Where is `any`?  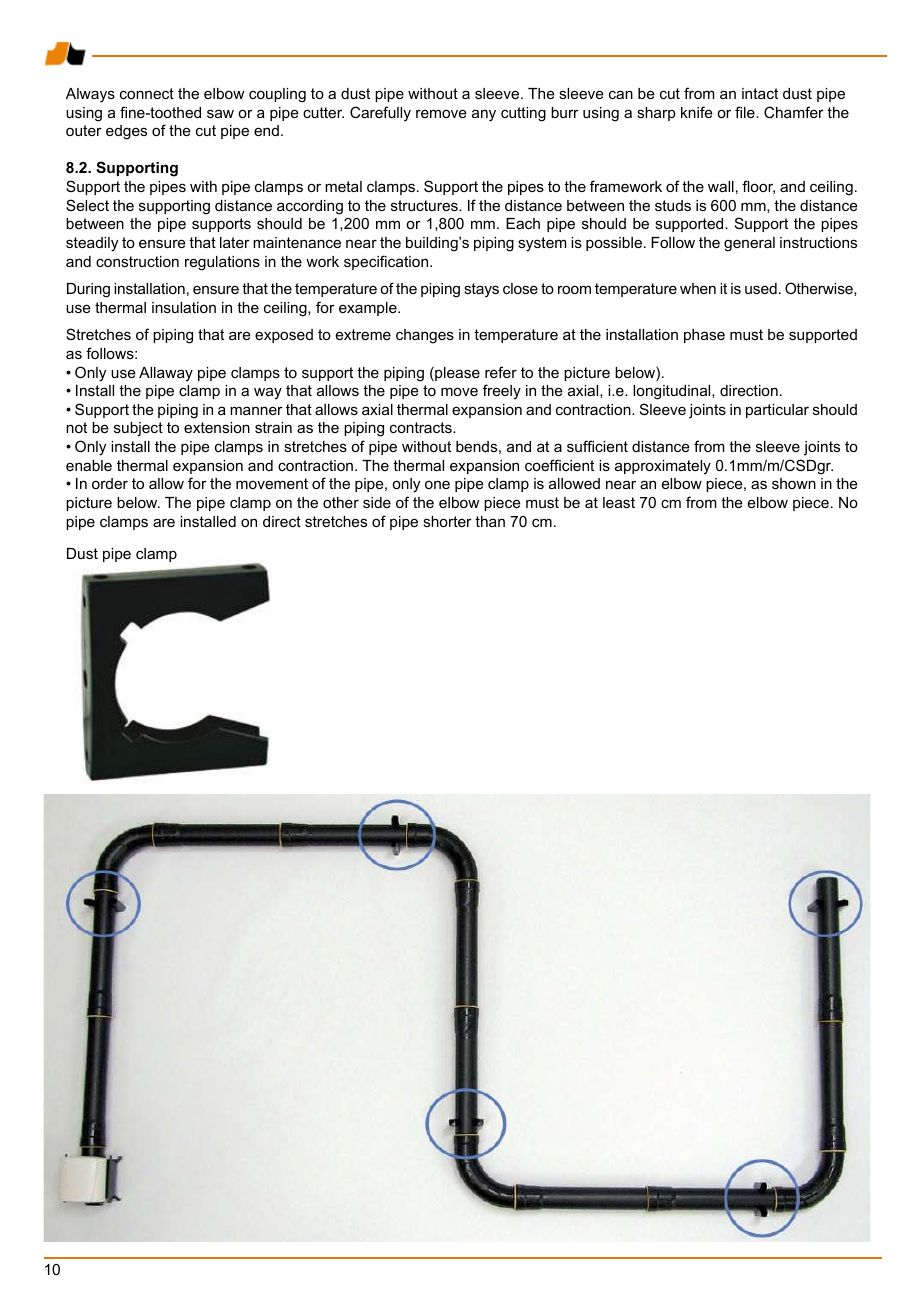 any is located at coordinates (484, 115).
